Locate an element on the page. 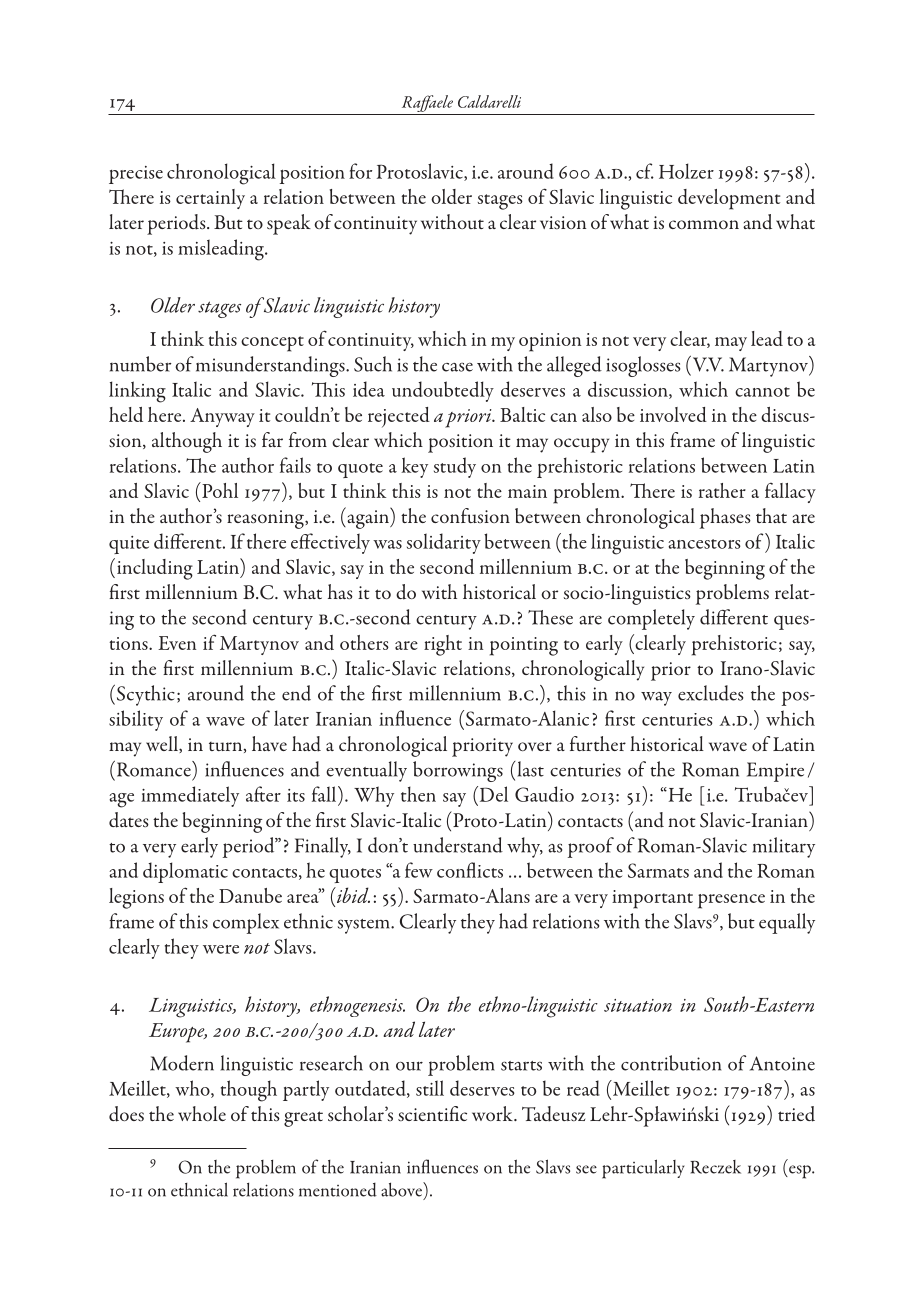 The width and height of the image is (924, 1305). Raffaele is located at coordinates (427, 105).
